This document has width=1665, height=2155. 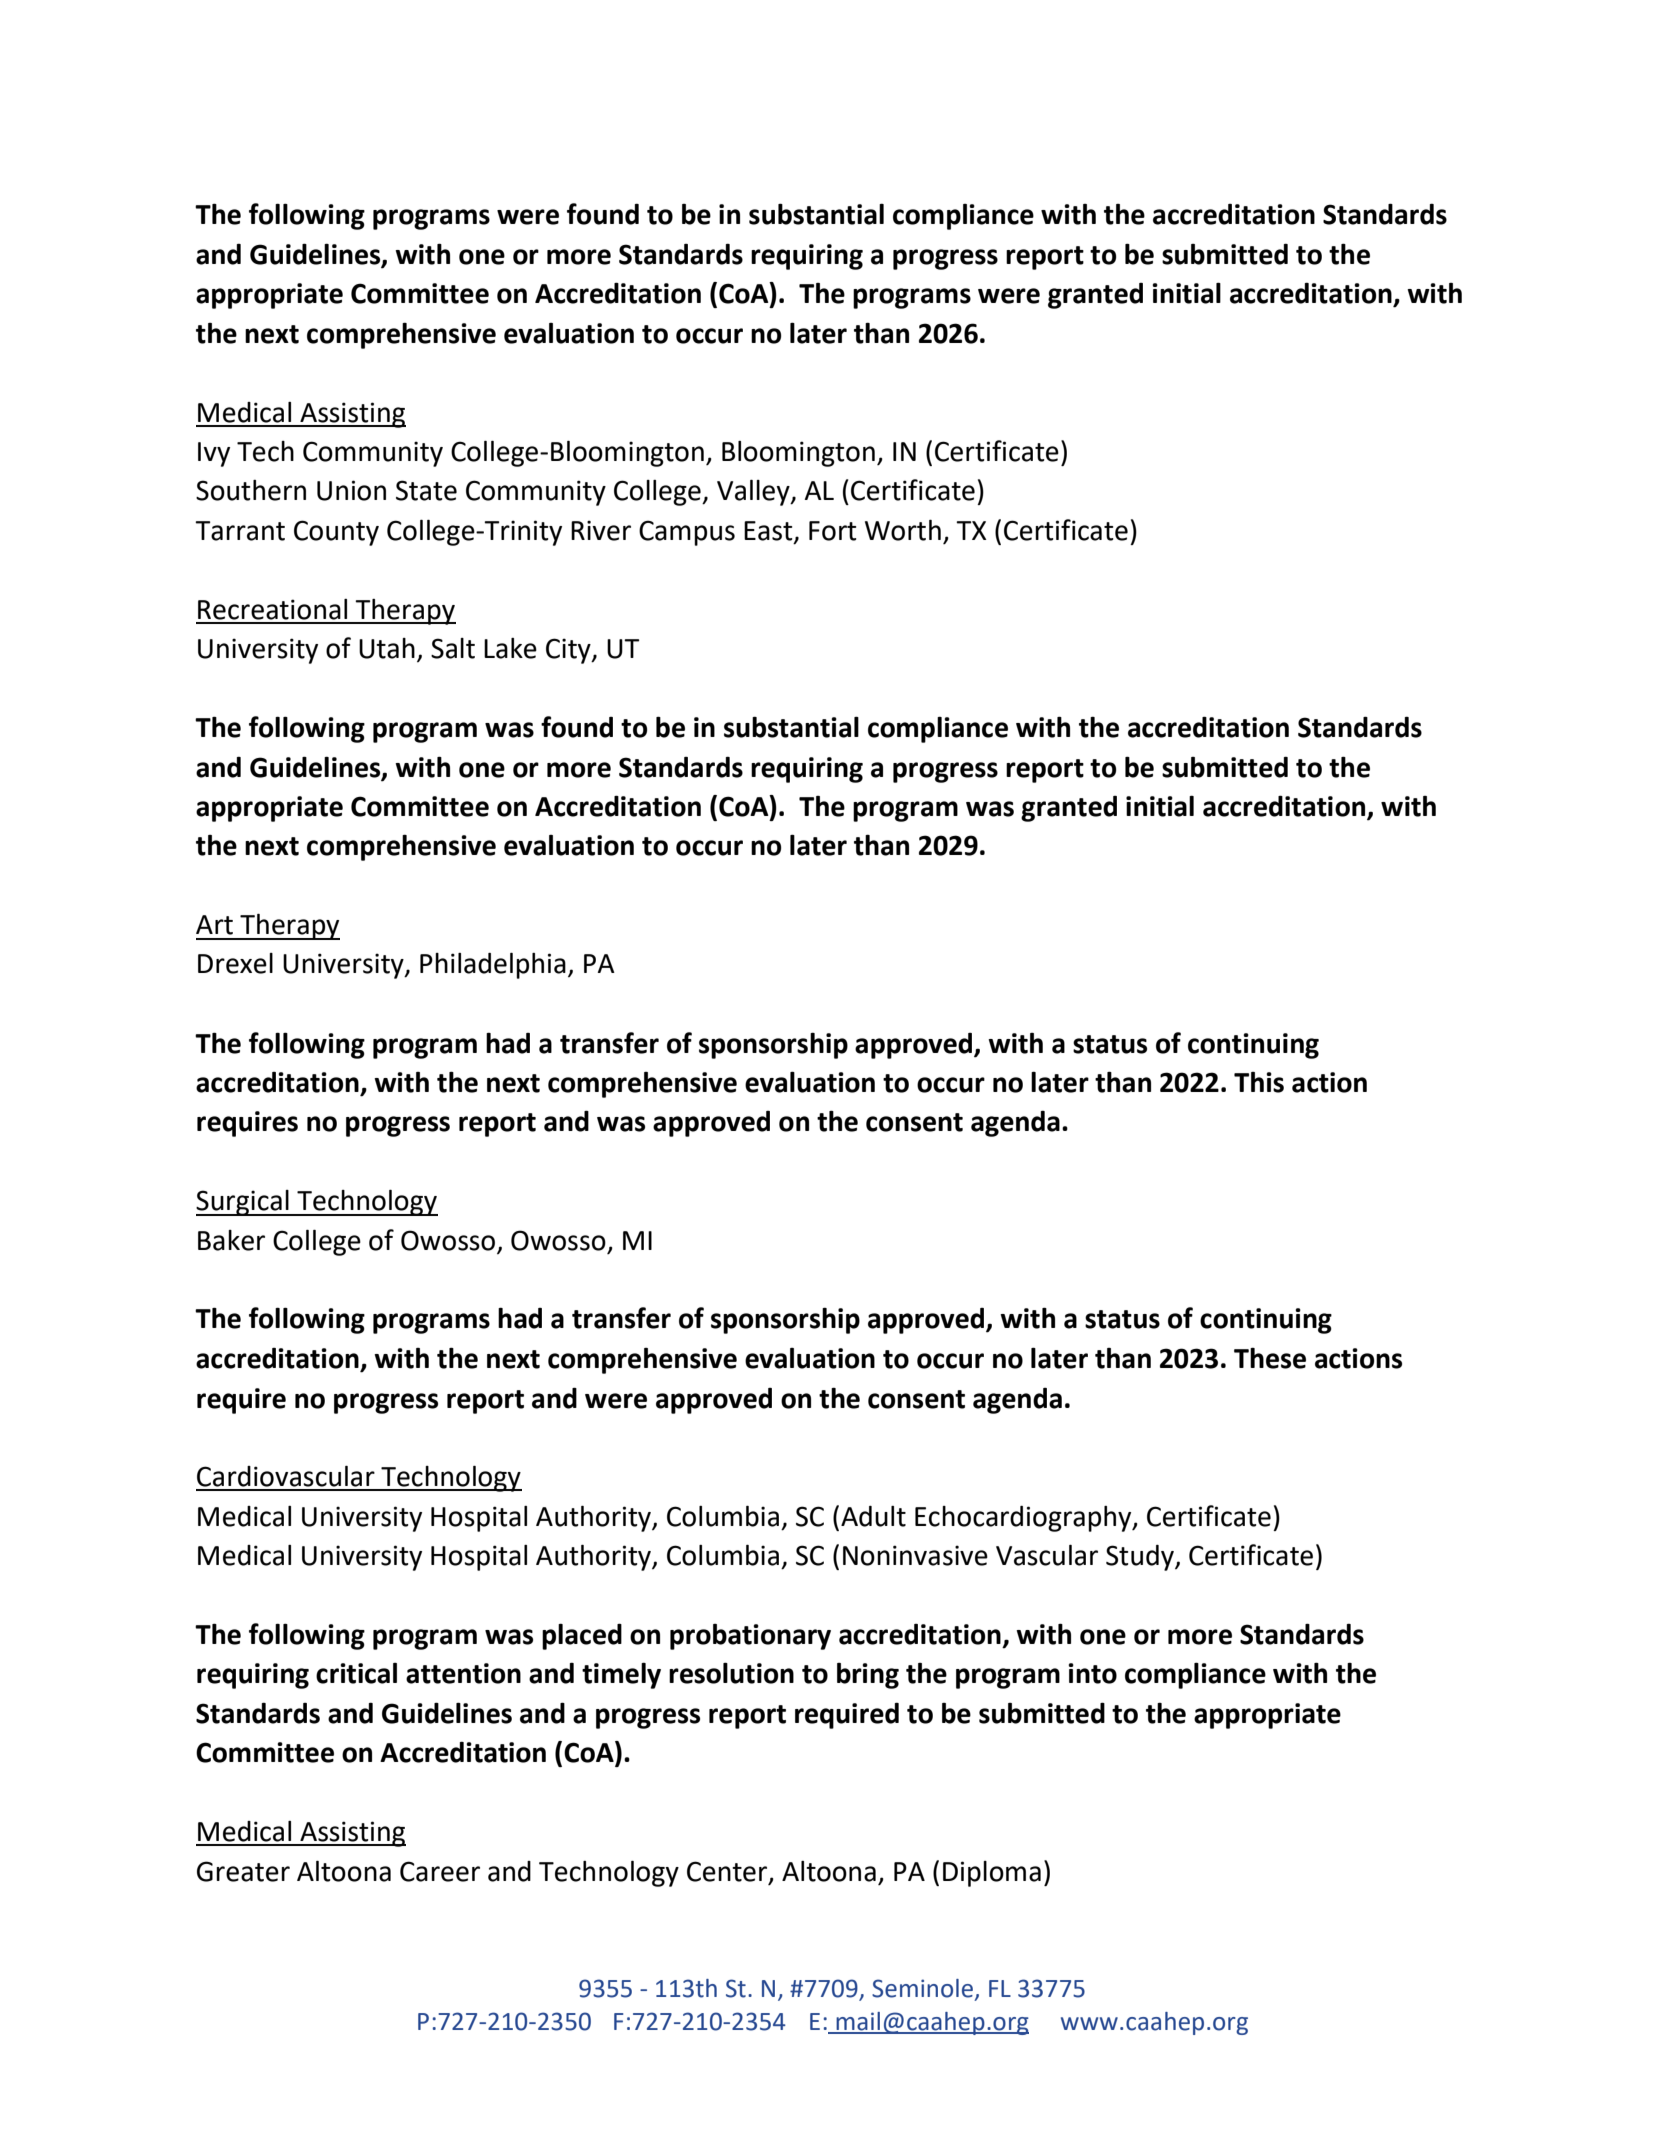 What do you see at coordinates (754, 492) in the document?
I see `Valley` at bounding box center [754, 492].
